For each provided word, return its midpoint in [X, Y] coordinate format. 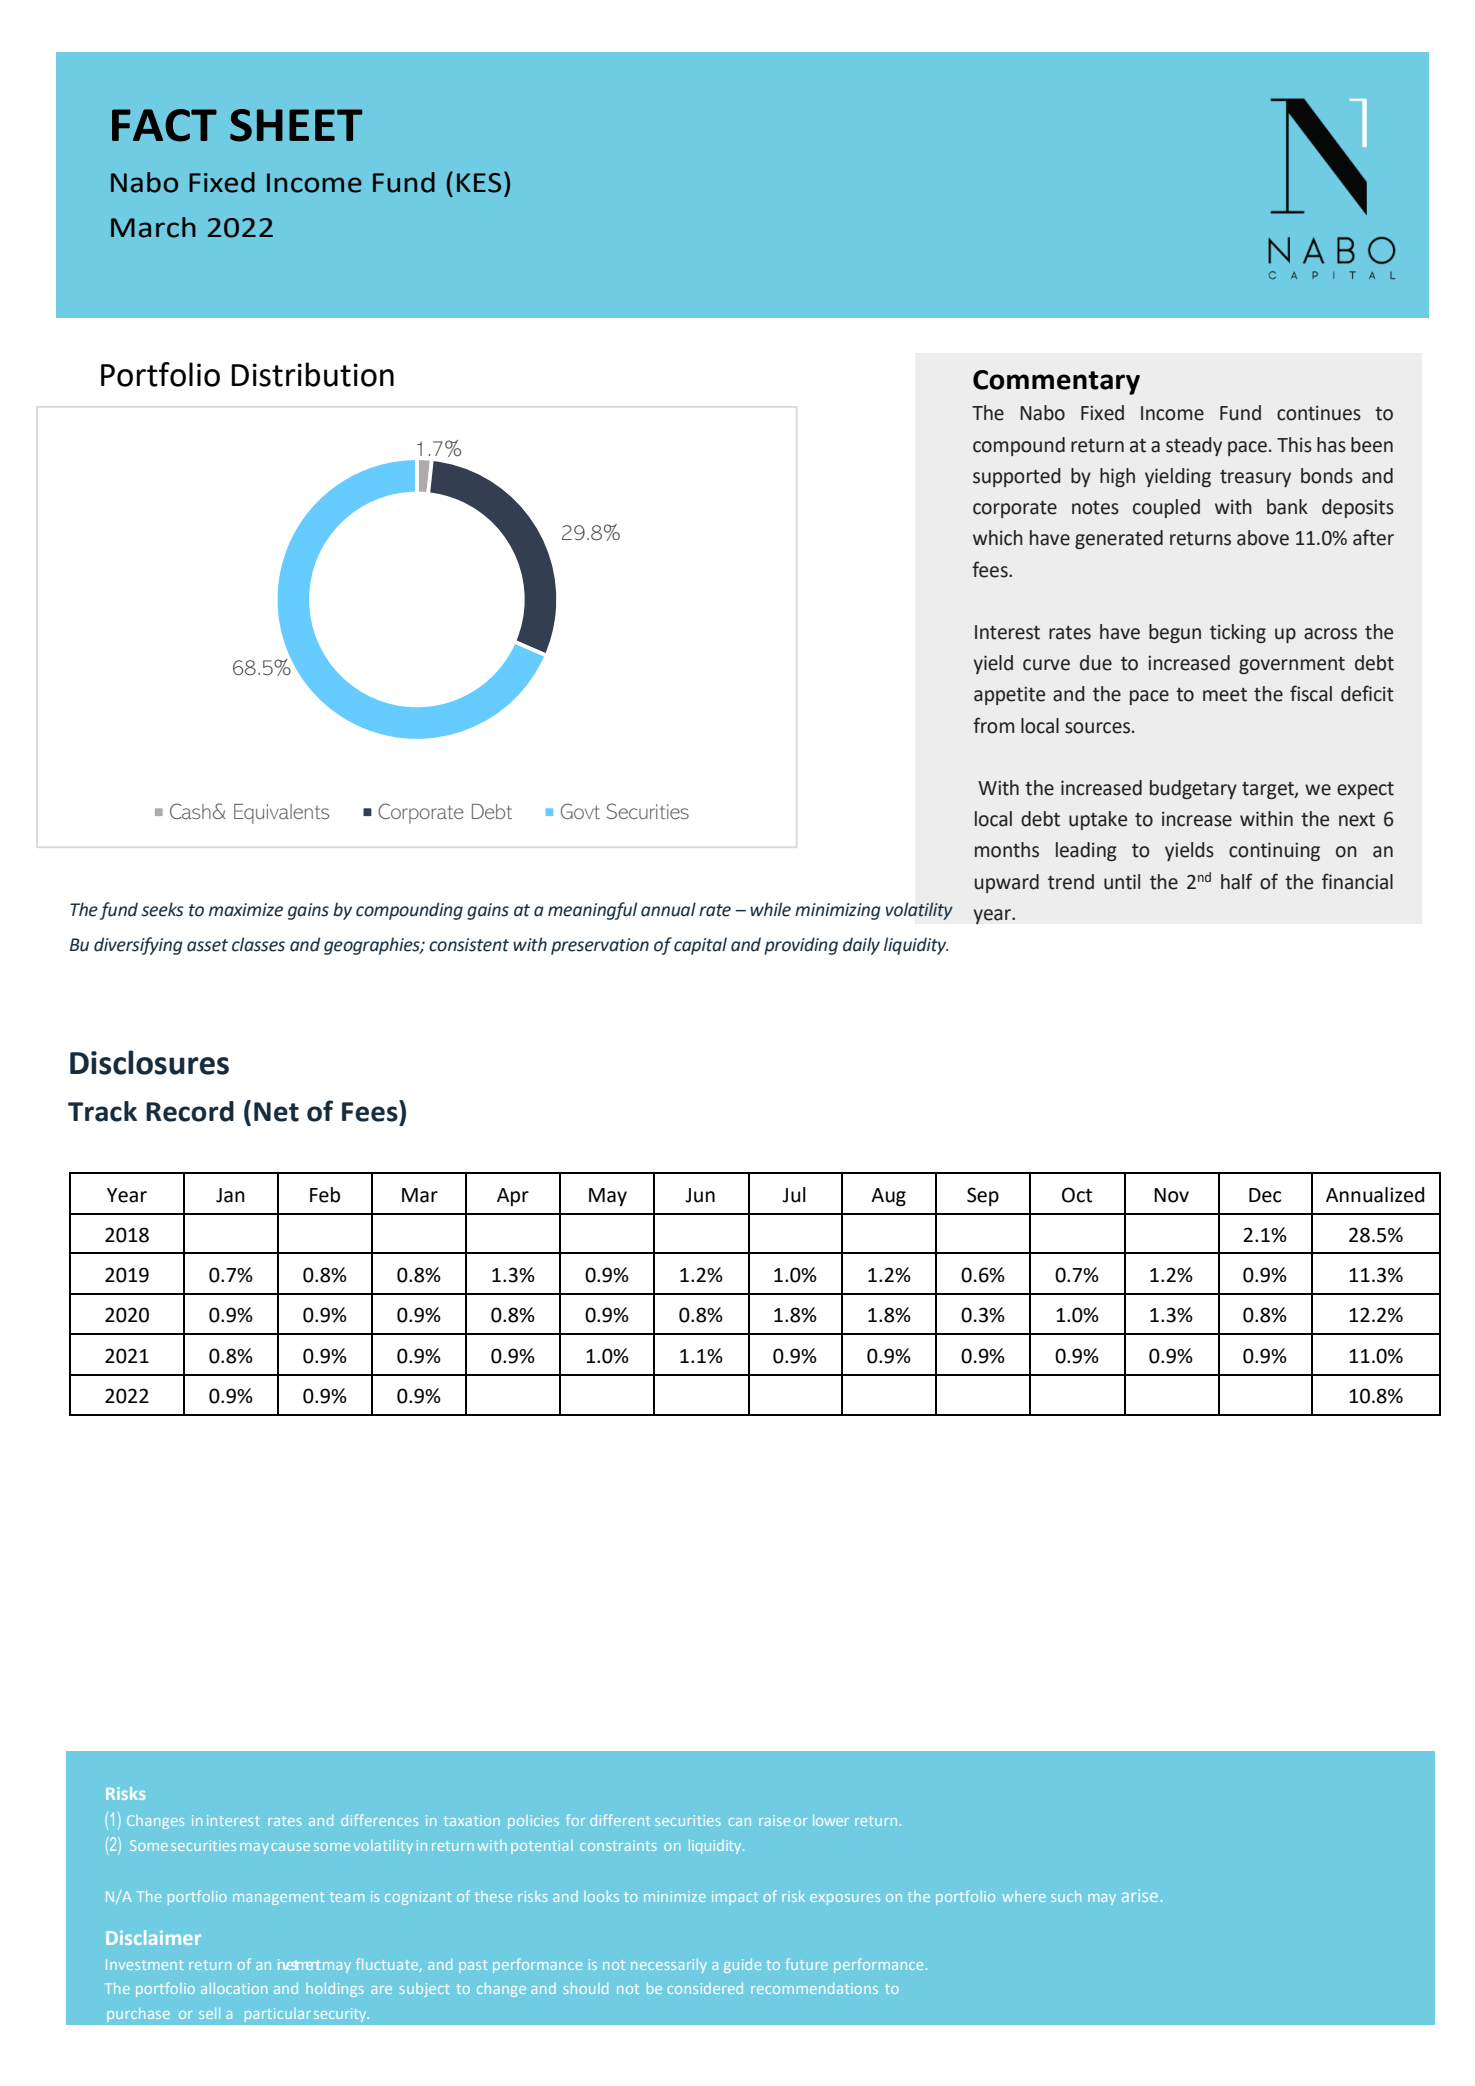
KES [479, 183]
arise [1140, 1895]
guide [742, 1966]
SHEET [296, 125]
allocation [234, 1988]
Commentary [1056, 382]
